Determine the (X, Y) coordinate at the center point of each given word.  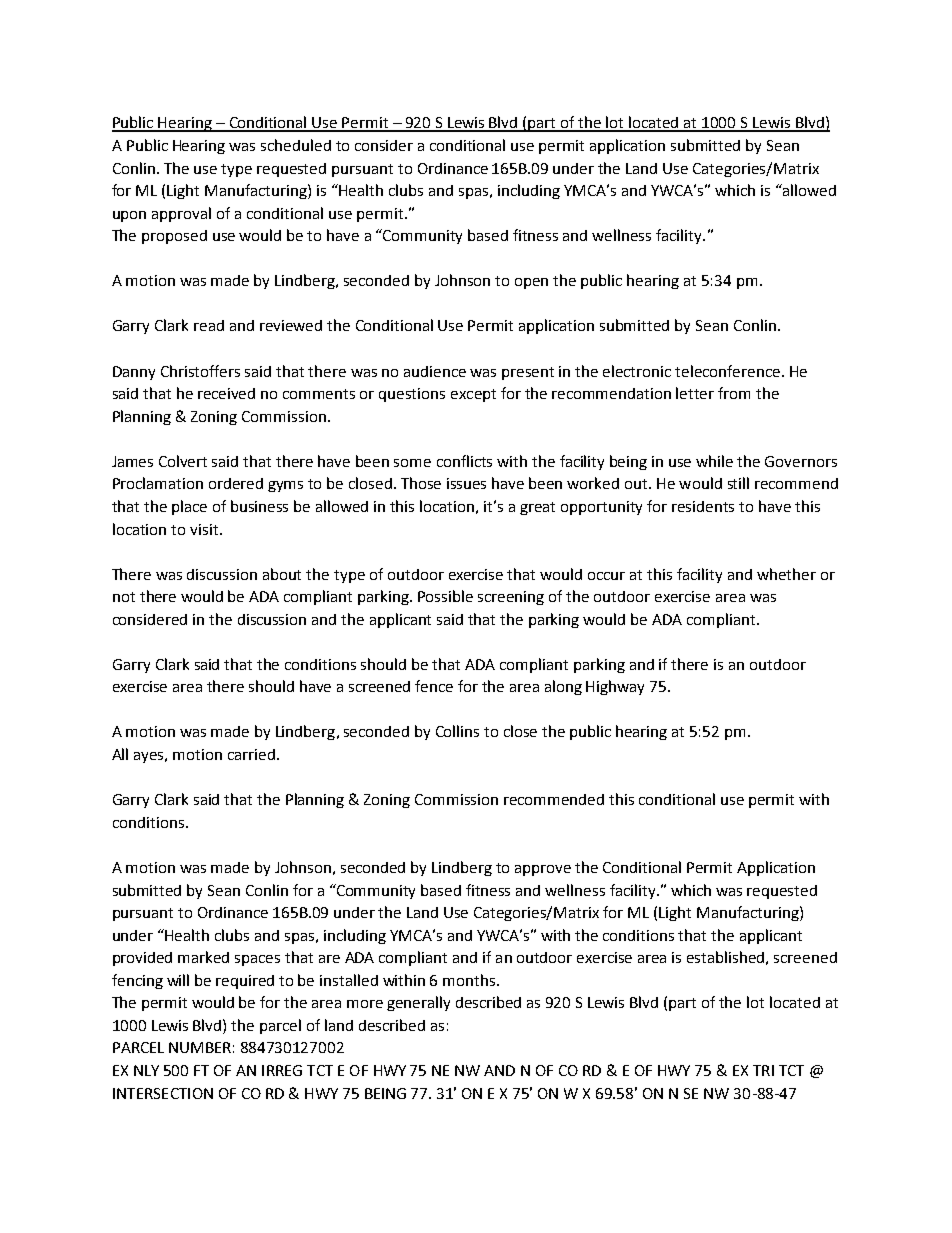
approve (543, 870)
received (226, 393)
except (473, 395)
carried (251, 754)
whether (786, 574)
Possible (445, 596)
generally (418, 1003)
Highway (615, 687)
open (531, 283)
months (470, 980)
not (124, 597)
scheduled (296, 145)
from (734, 393)
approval (181, 214)
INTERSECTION (163, 1093)
